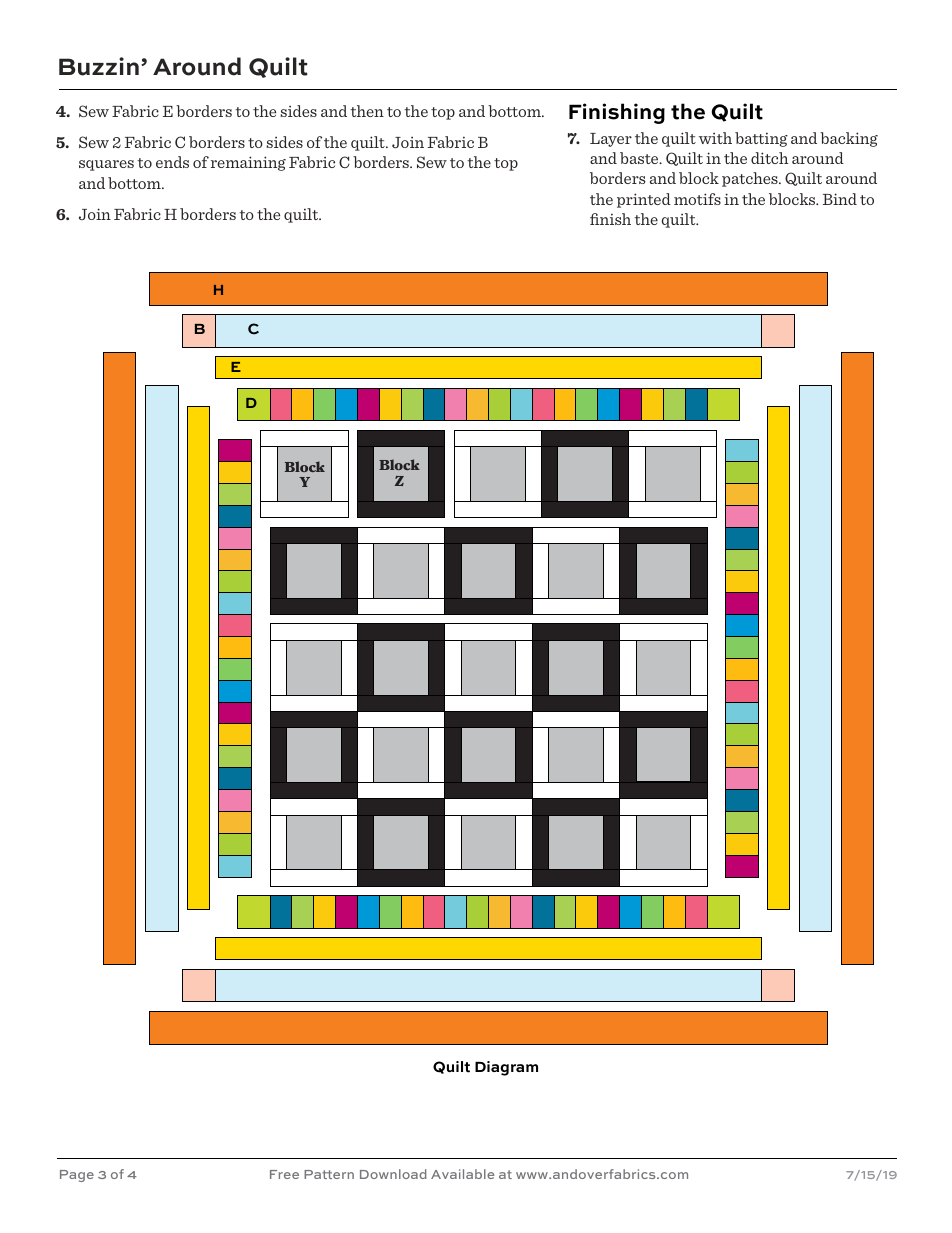 This screenshot has height=1233, width=952. What do you see at coordinates (840, 199) in the screenshot?
I see `Bind` at bounding box center [840, 199].
